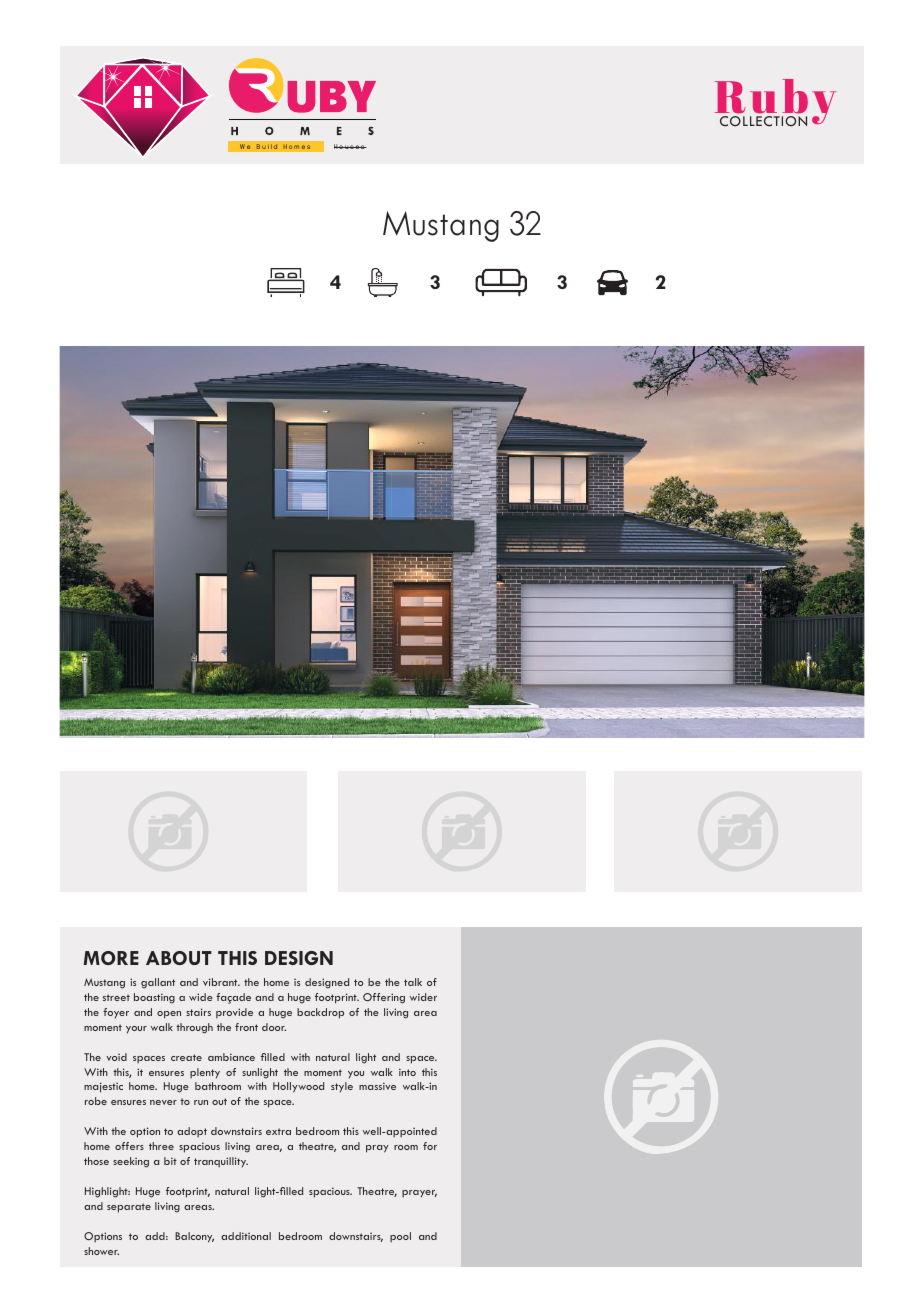 The height and width of the page is (1308, 924). Describe the element at coordinates (384, 998) in the page. I see `Offering` at that location.
